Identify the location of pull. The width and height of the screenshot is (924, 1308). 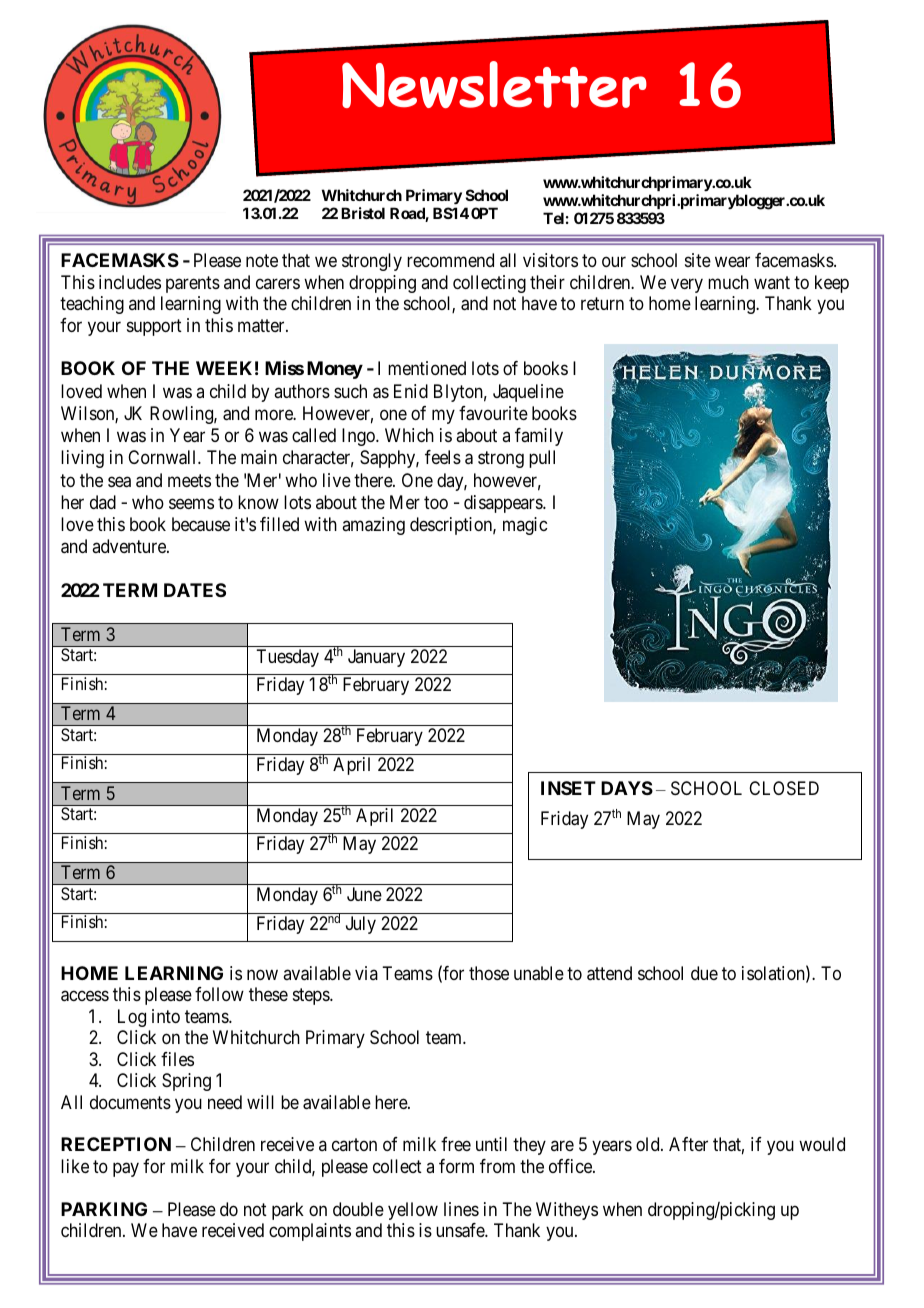
(542, 459).
